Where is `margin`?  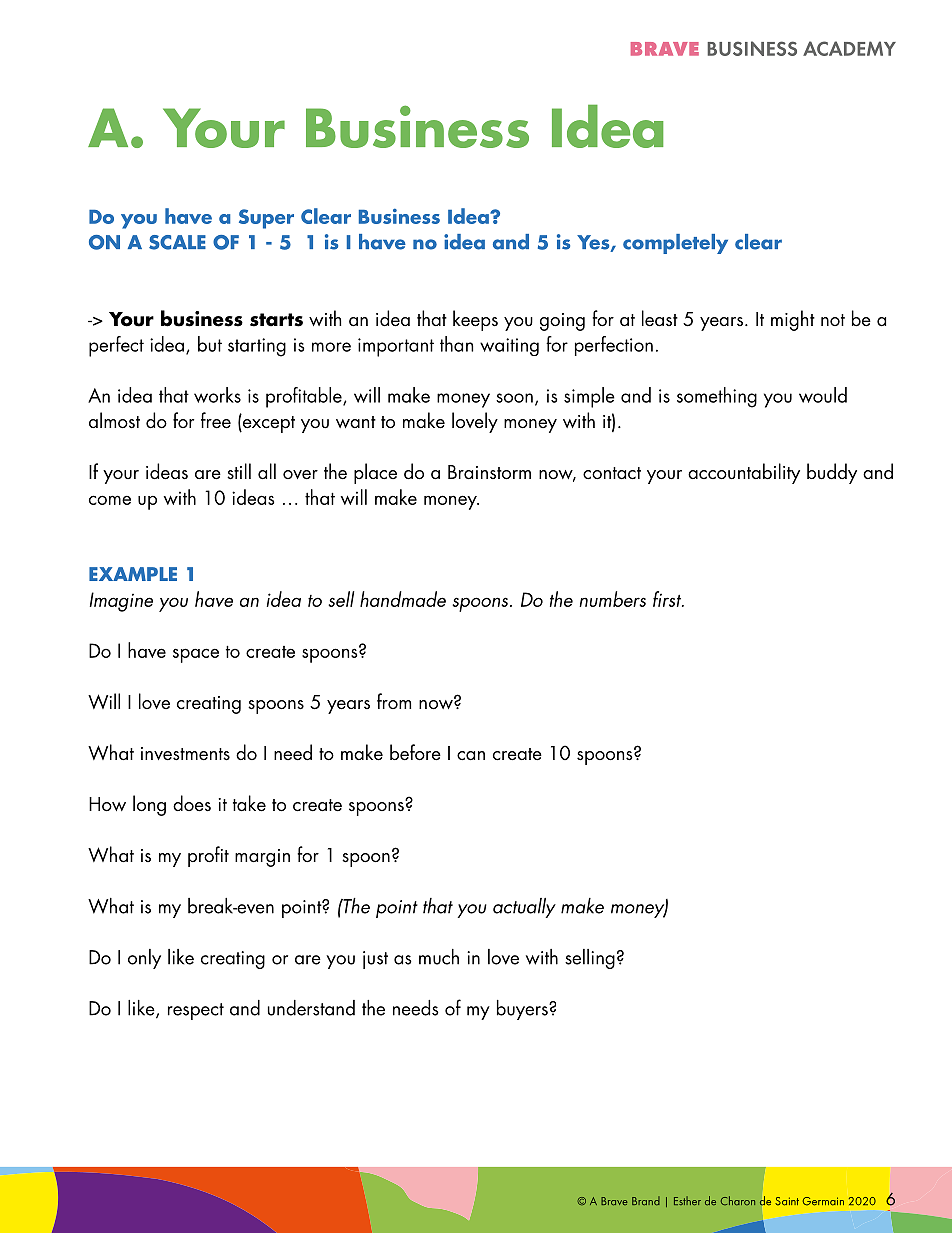
margin is located at coordinates (262, 858).
